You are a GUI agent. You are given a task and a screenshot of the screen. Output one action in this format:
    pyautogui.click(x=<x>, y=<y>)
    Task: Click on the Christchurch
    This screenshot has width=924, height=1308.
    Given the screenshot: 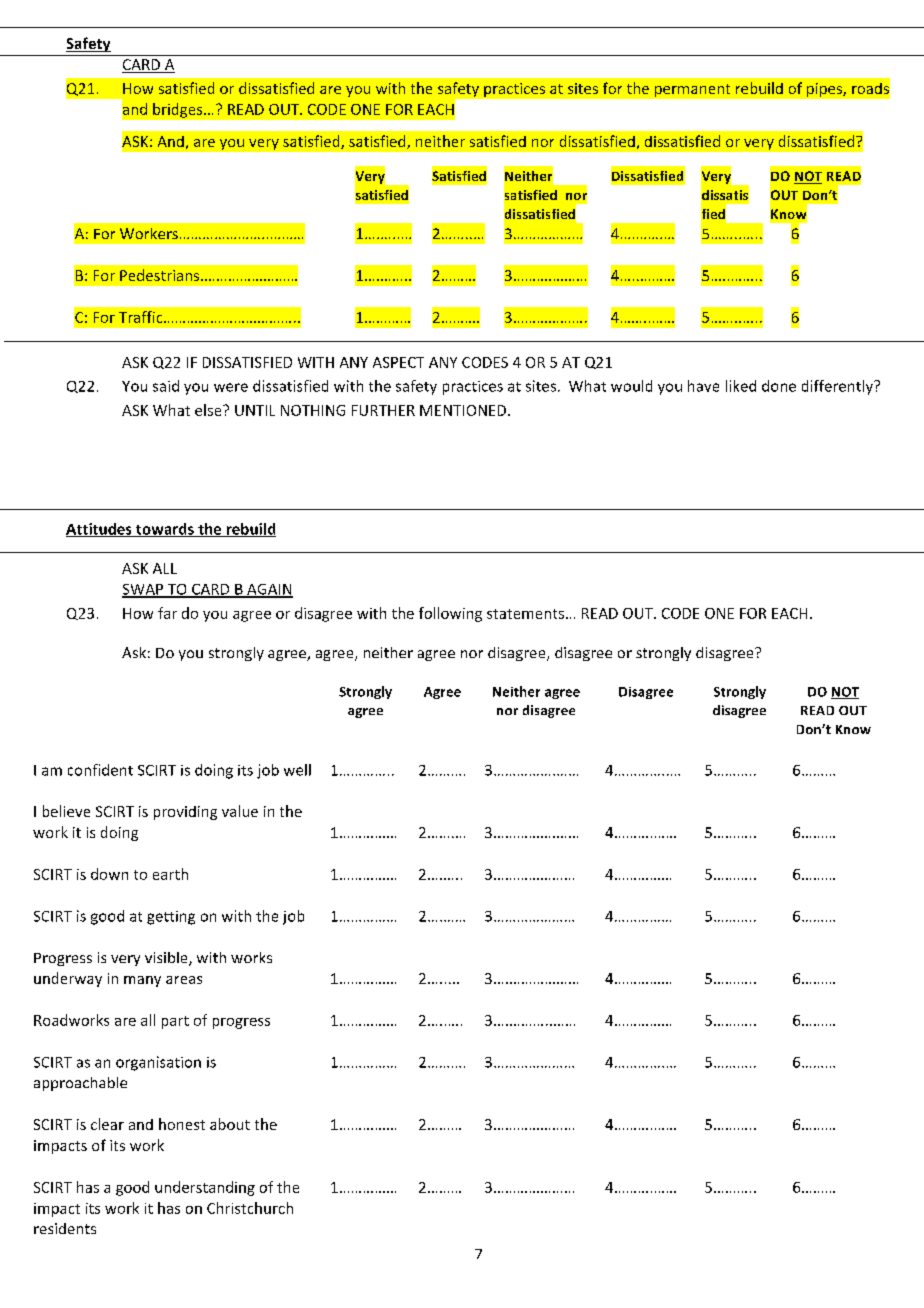 What is the action you would take?
    pyautogui.click(x=250, y=1208)
